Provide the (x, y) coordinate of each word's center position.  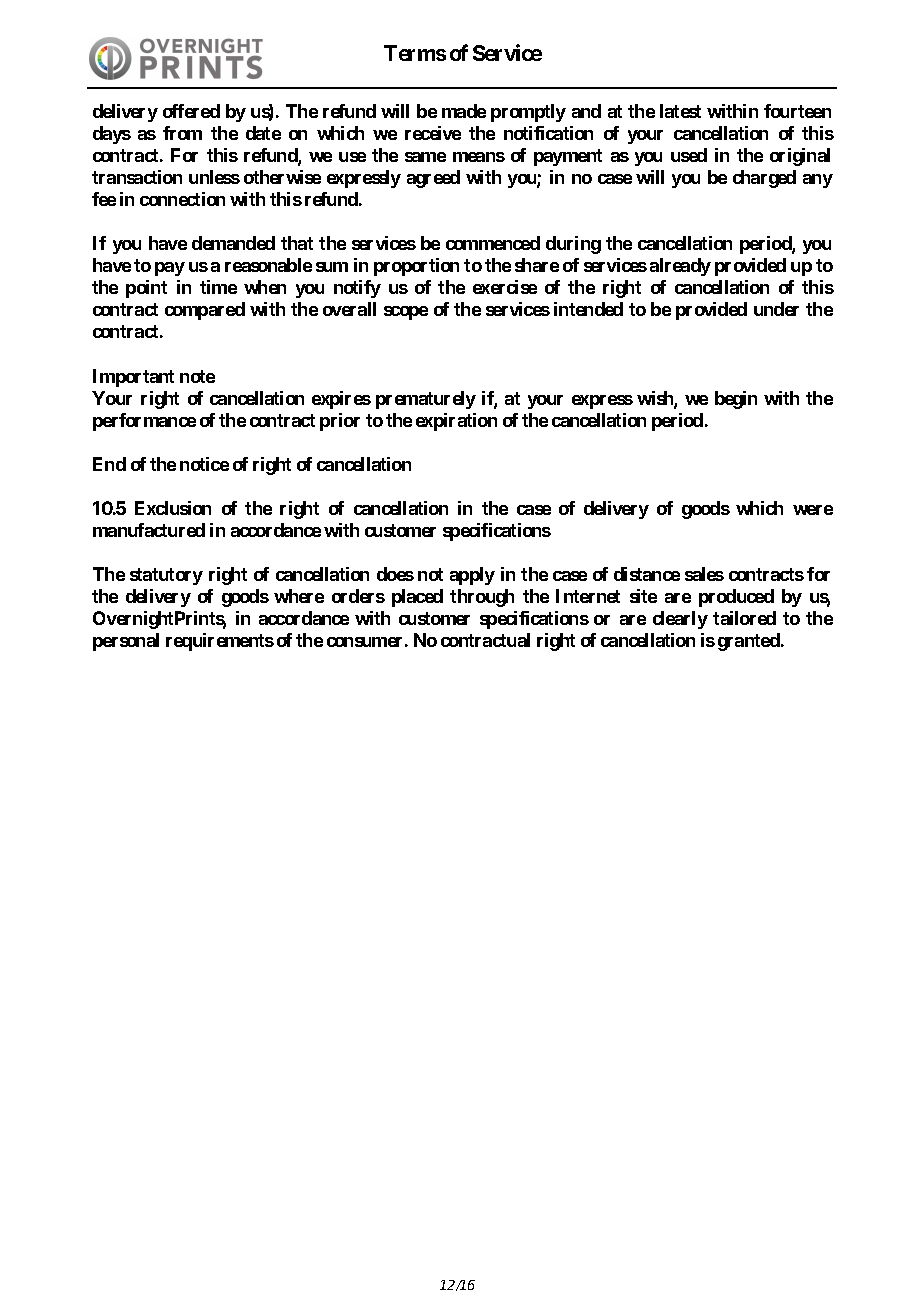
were (813, 510)
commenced (493, 243)
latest (680, 111)
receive (433, 133)
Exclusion (173, 508)
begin (736, 400)
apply (472, 576)
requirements (220, 642)
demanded (233, 243)
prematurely (426, 400)
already (680, 267)
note (197, 376)
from (182, 133)
